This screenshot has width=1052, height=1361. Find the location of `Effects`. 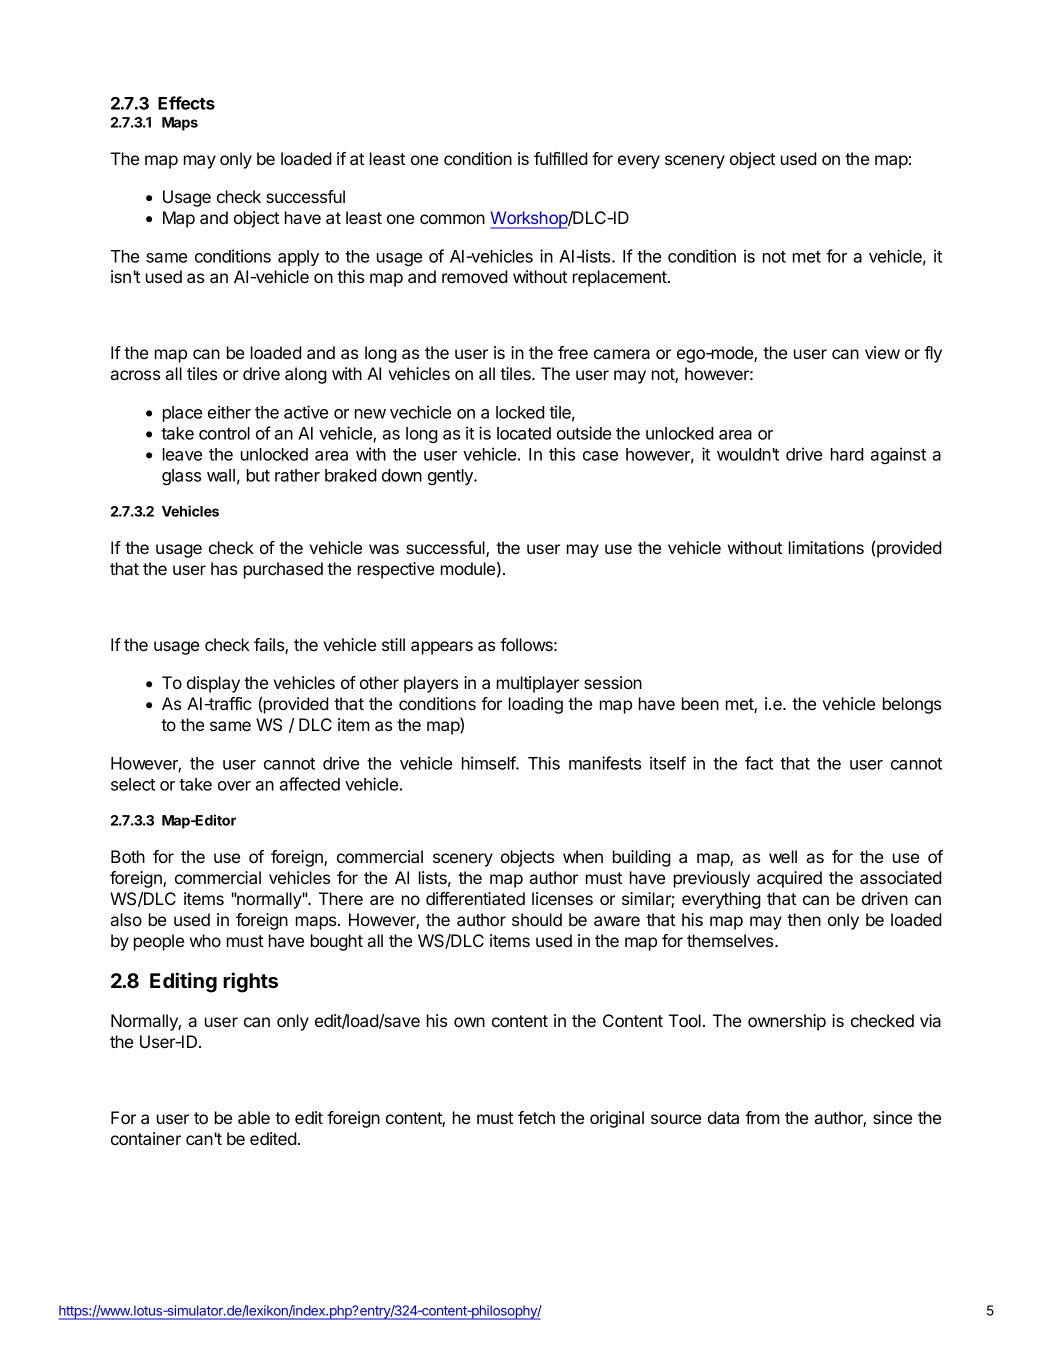

Effects is located at coordinates (186, 103).
